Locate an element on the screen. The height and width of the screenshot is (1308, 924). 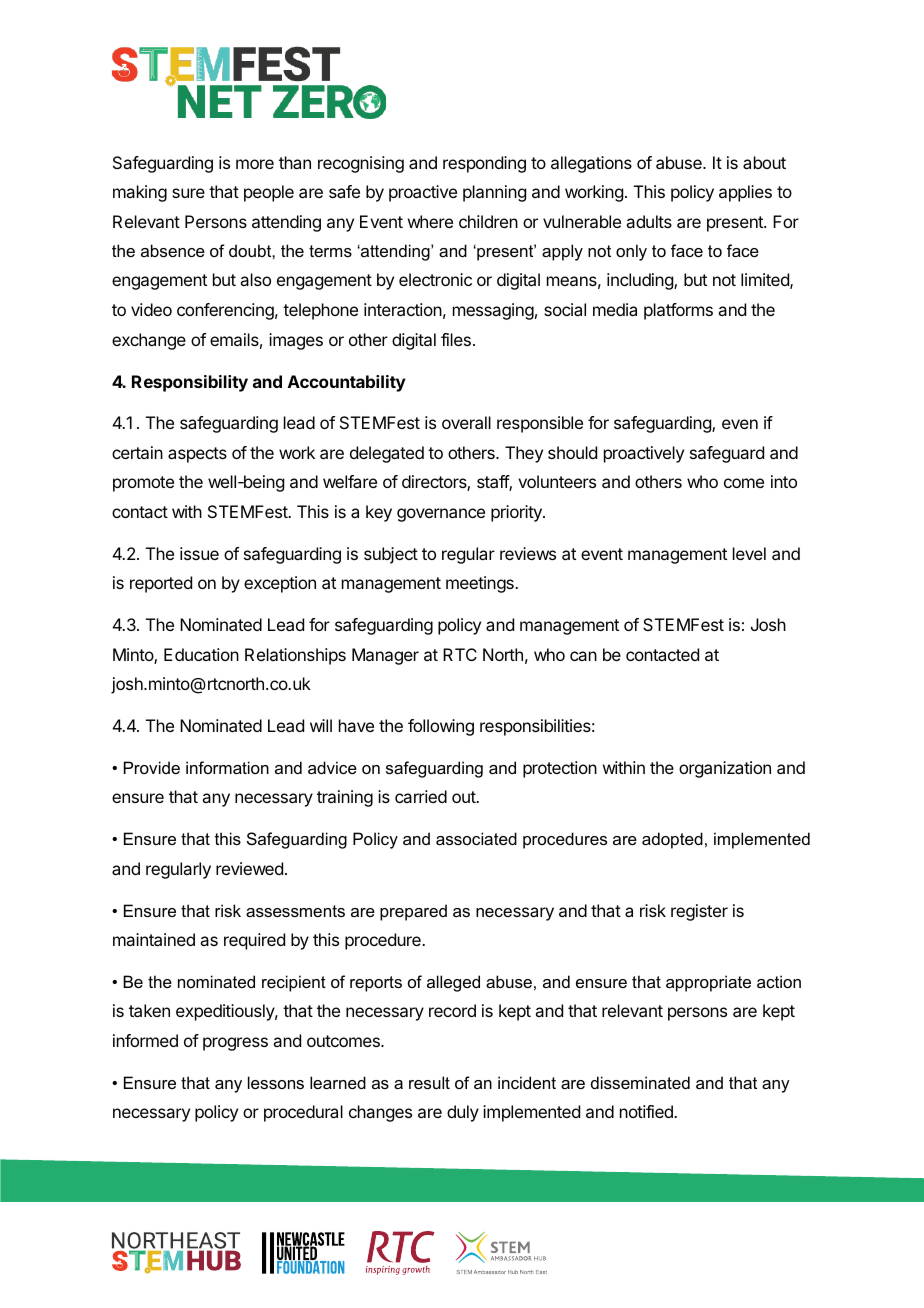
Manager is located at coordinates (385, 656).
